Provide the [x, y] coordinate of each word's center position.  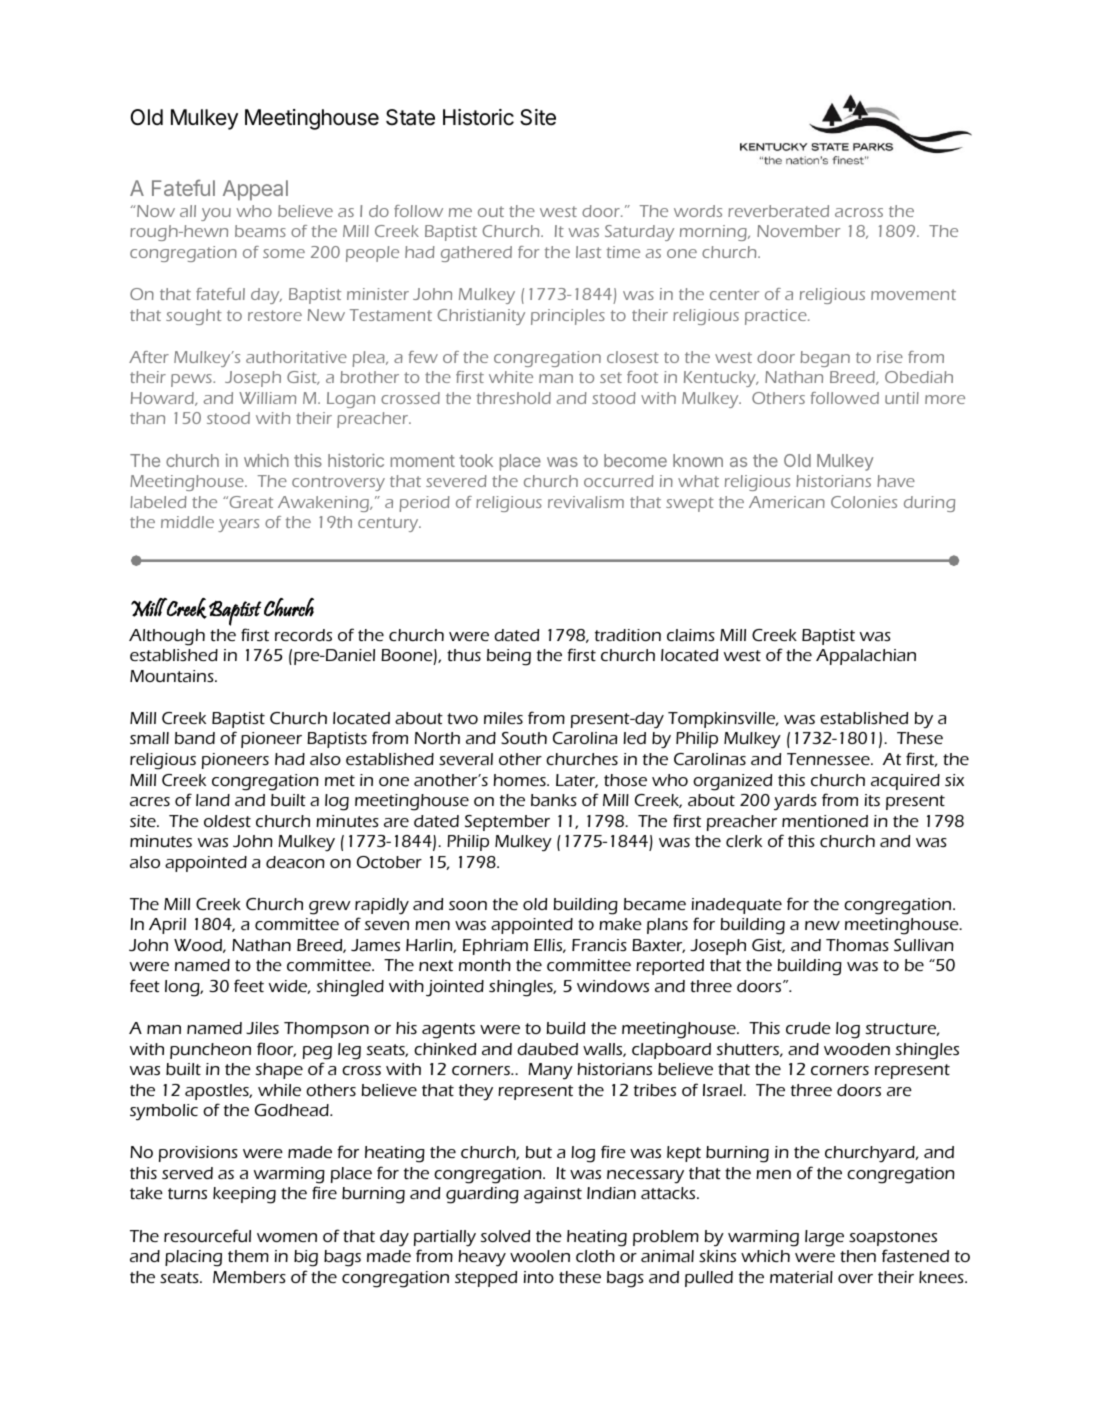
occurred [619, 481]
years [238, 525]
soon [468, 905]
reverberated [778, 211]
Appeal [255, 190]
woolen [540, 1256]
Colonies [864, 502]
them [248, 1256]
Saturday [639, 233]
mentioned [825, 821]
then [858, 1256]
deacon [295, 862]
